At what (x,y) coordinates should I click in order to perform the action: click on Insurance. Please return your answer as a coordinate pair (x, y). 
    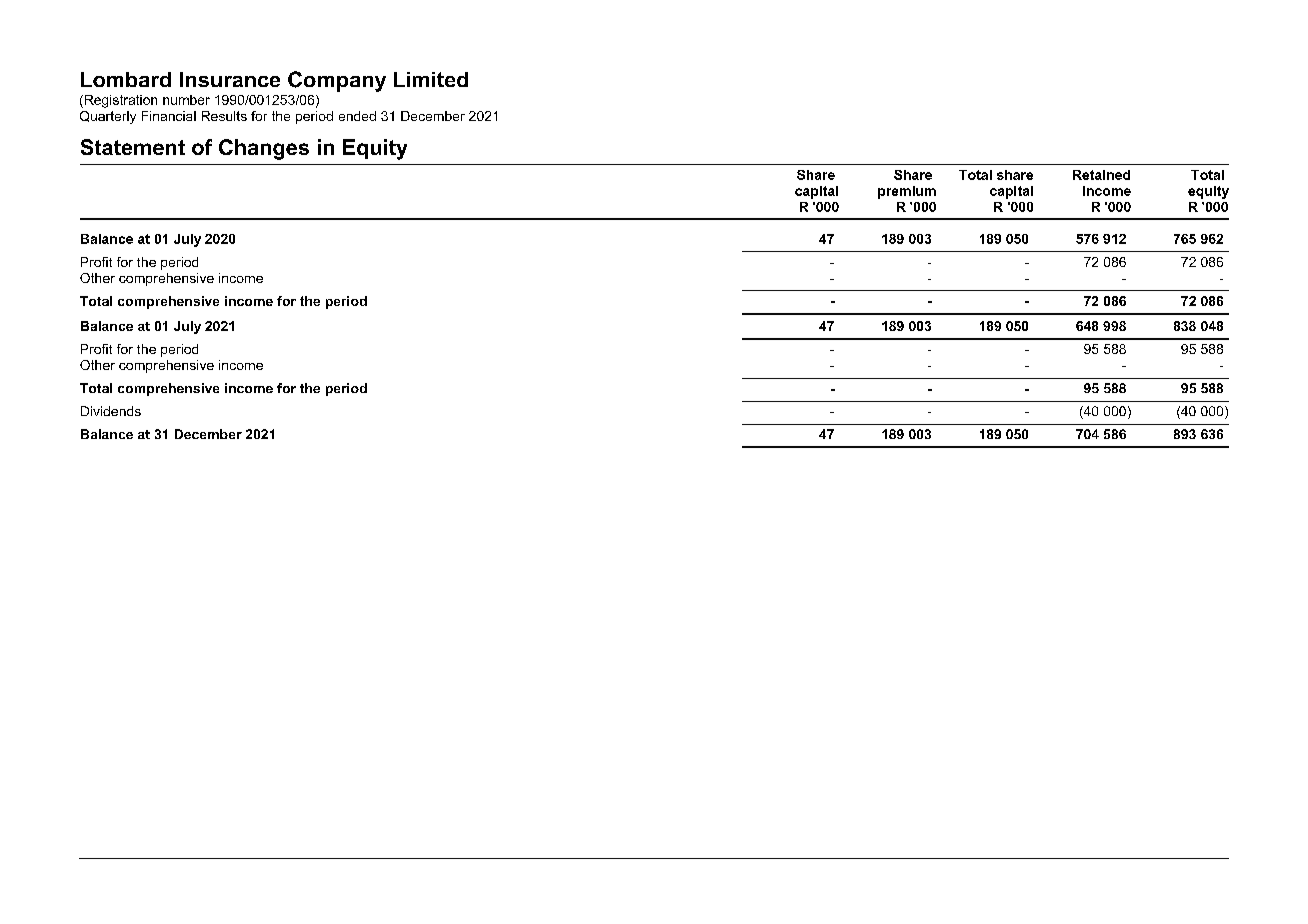
    Looking at the image, I should click on (230, 79).
